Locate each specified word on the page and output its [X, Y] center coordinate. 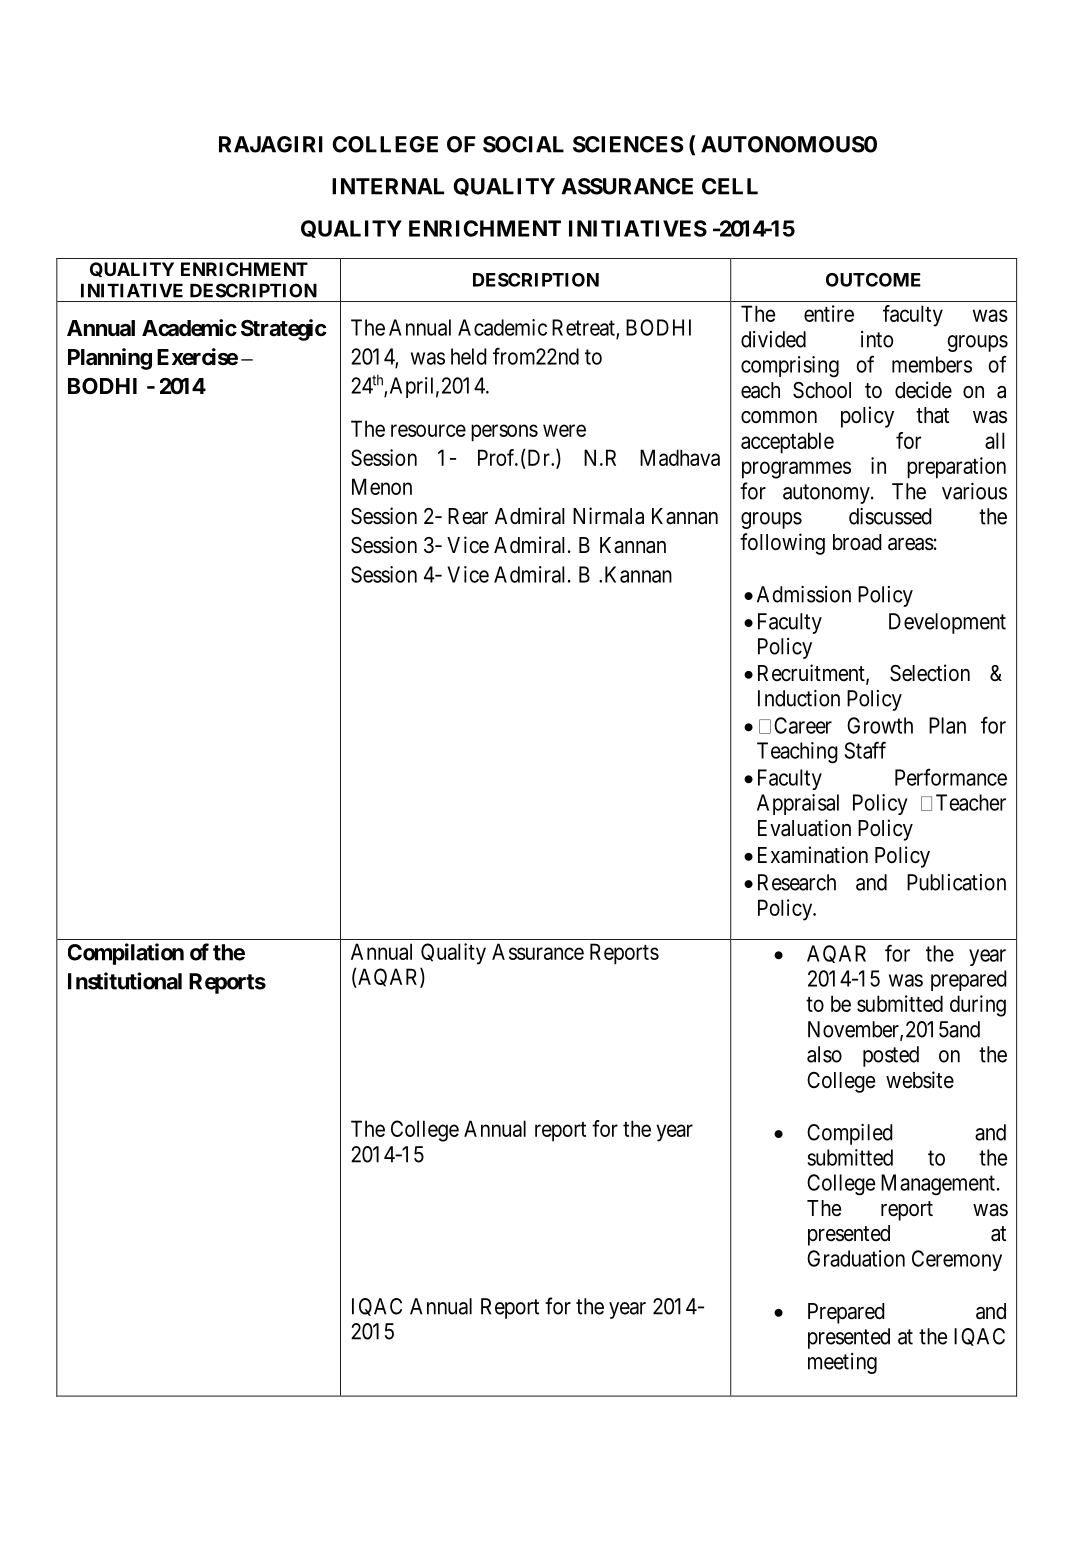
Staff [865, 750]
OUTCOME [873, 280]
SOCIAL [523, 144]
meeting [842, 1363]
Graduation [856, 1258]
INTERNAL [388, 186]
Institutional [125, 981]
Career [803, 725]
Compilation [126, 954]
